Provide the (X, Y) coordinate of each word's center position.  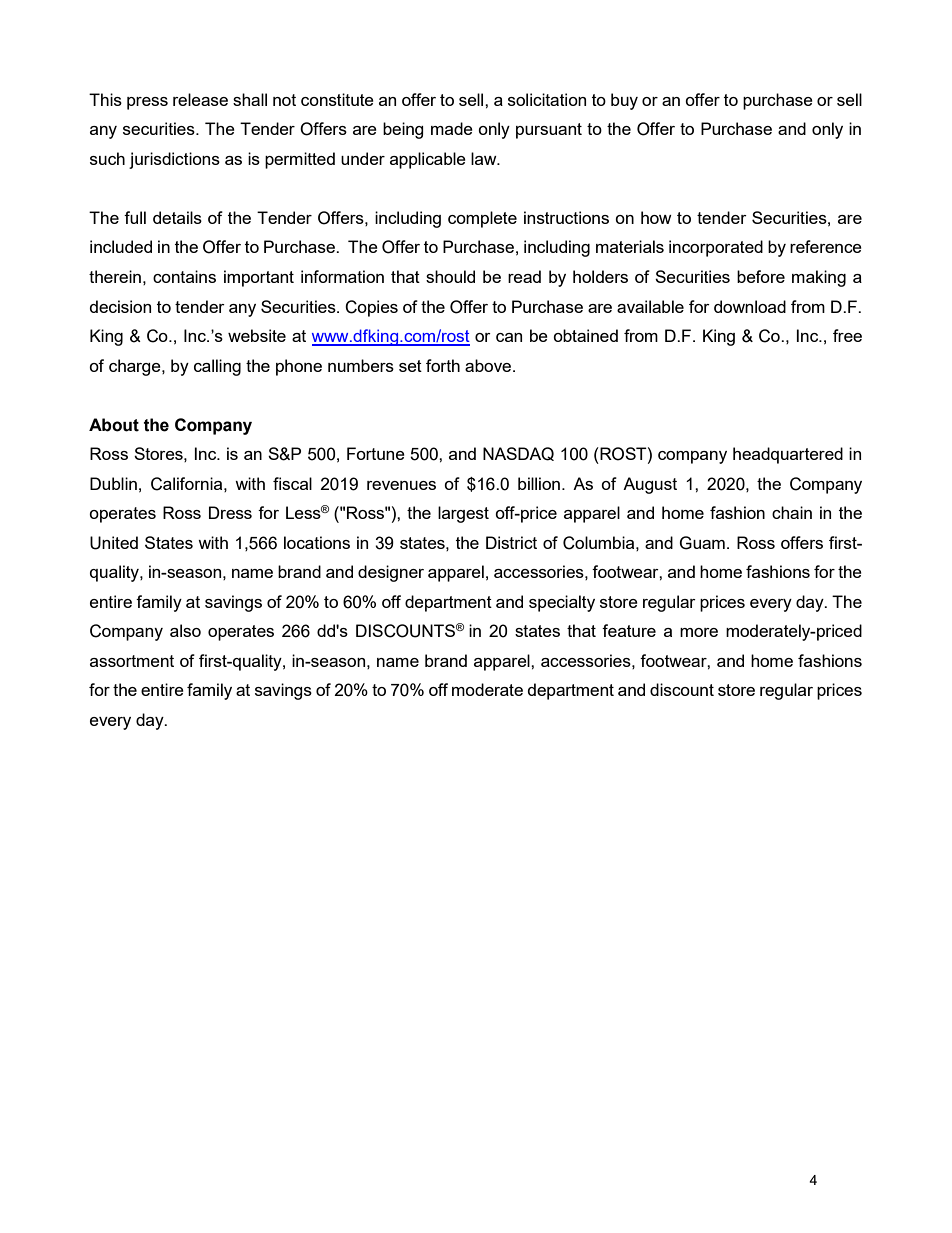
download (750, 306)
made (452, 128)
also (185, 630)
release (200, 99)
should (450, 276)
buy (624, 101)
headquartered (788, 455)
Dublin (113, 483)
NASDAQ (518, 454)
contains (184, 276)
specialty (562, 603)
